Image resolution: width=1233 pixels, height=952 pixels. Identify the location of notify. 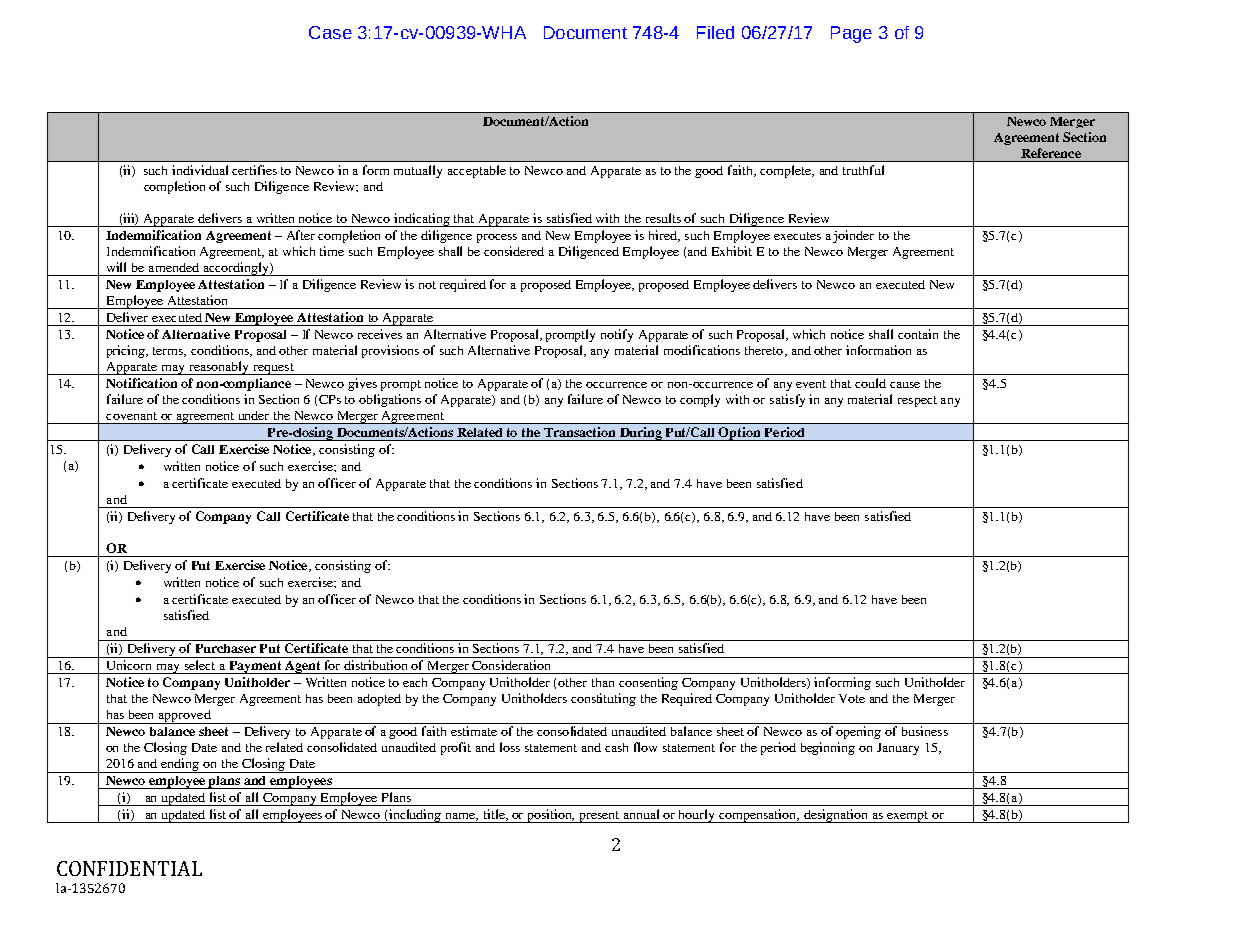
(617, 335).
